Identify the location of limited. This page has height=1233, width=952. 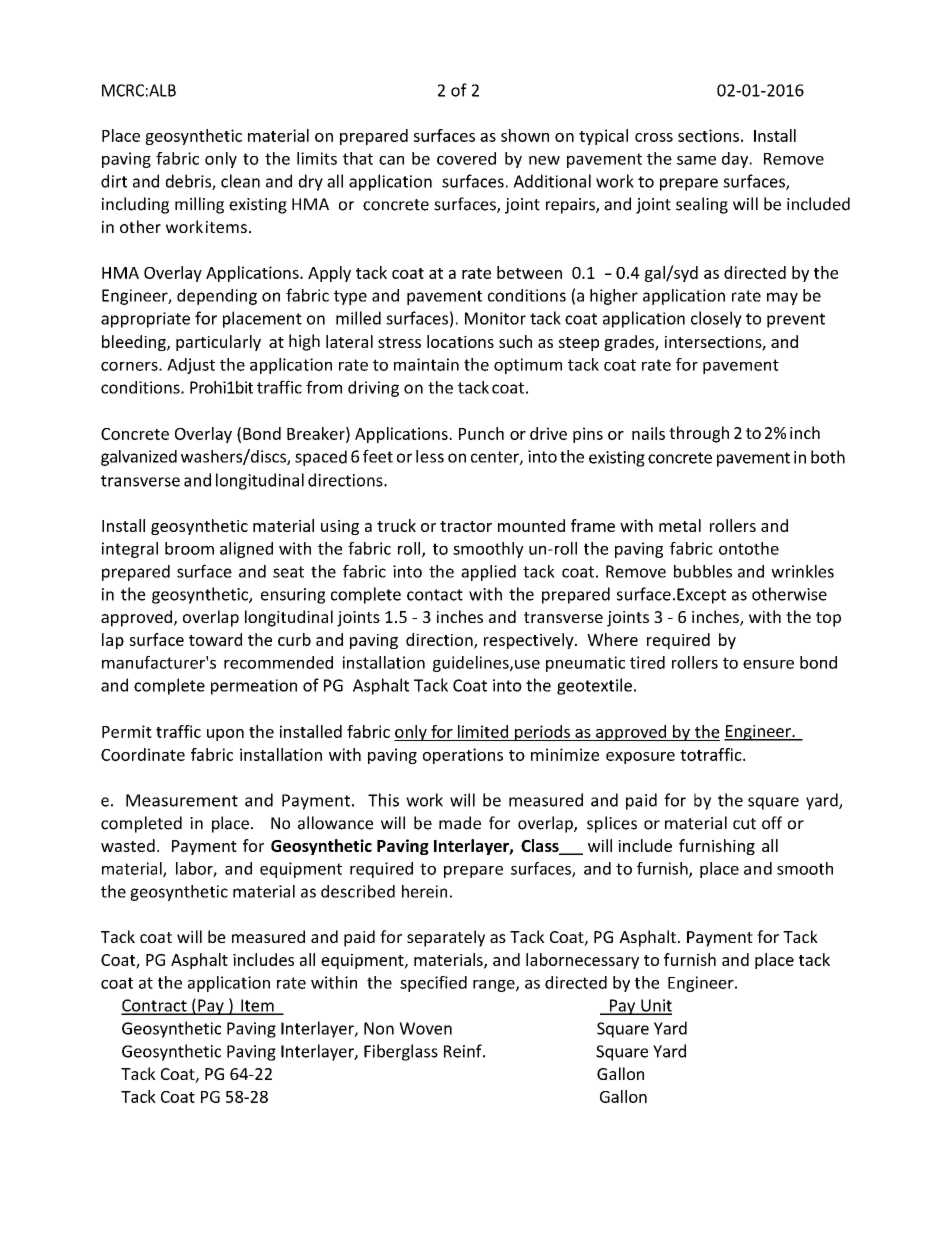
(483, 731).
